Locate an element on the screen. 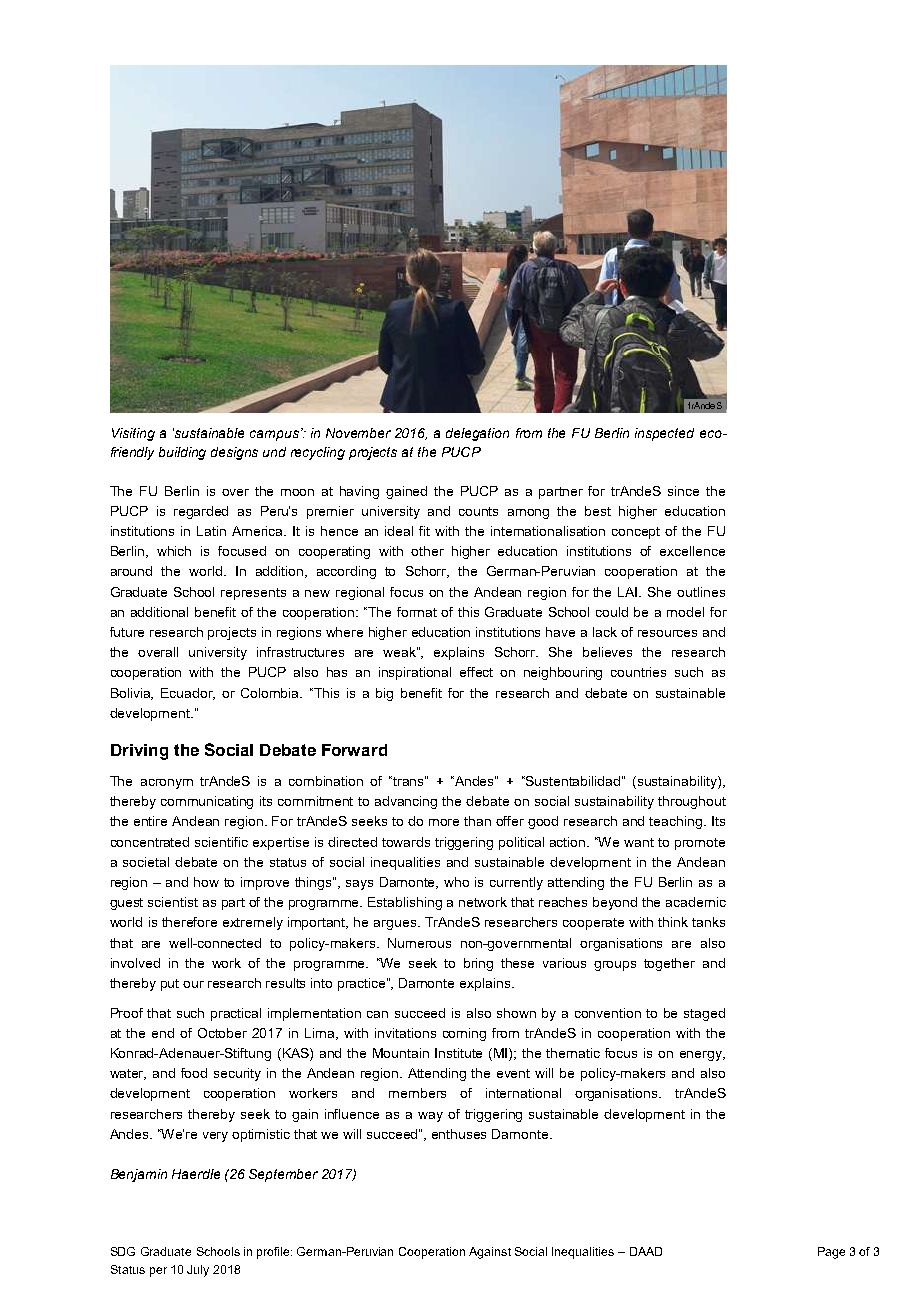  designs is located at coordinates (234, 453).
